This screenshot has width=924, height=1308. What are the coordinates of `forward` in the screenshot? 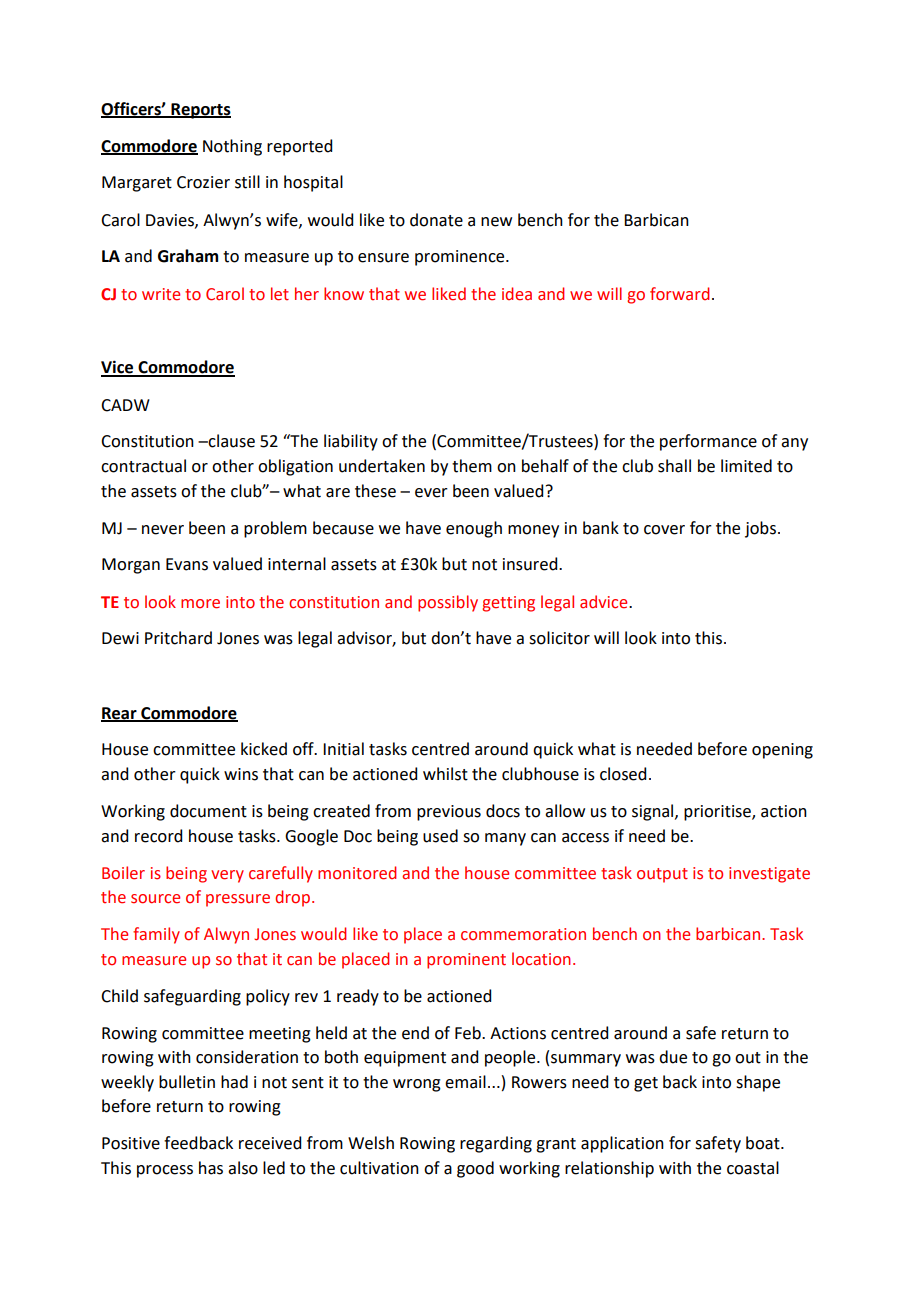 It's located at (679, 294).
